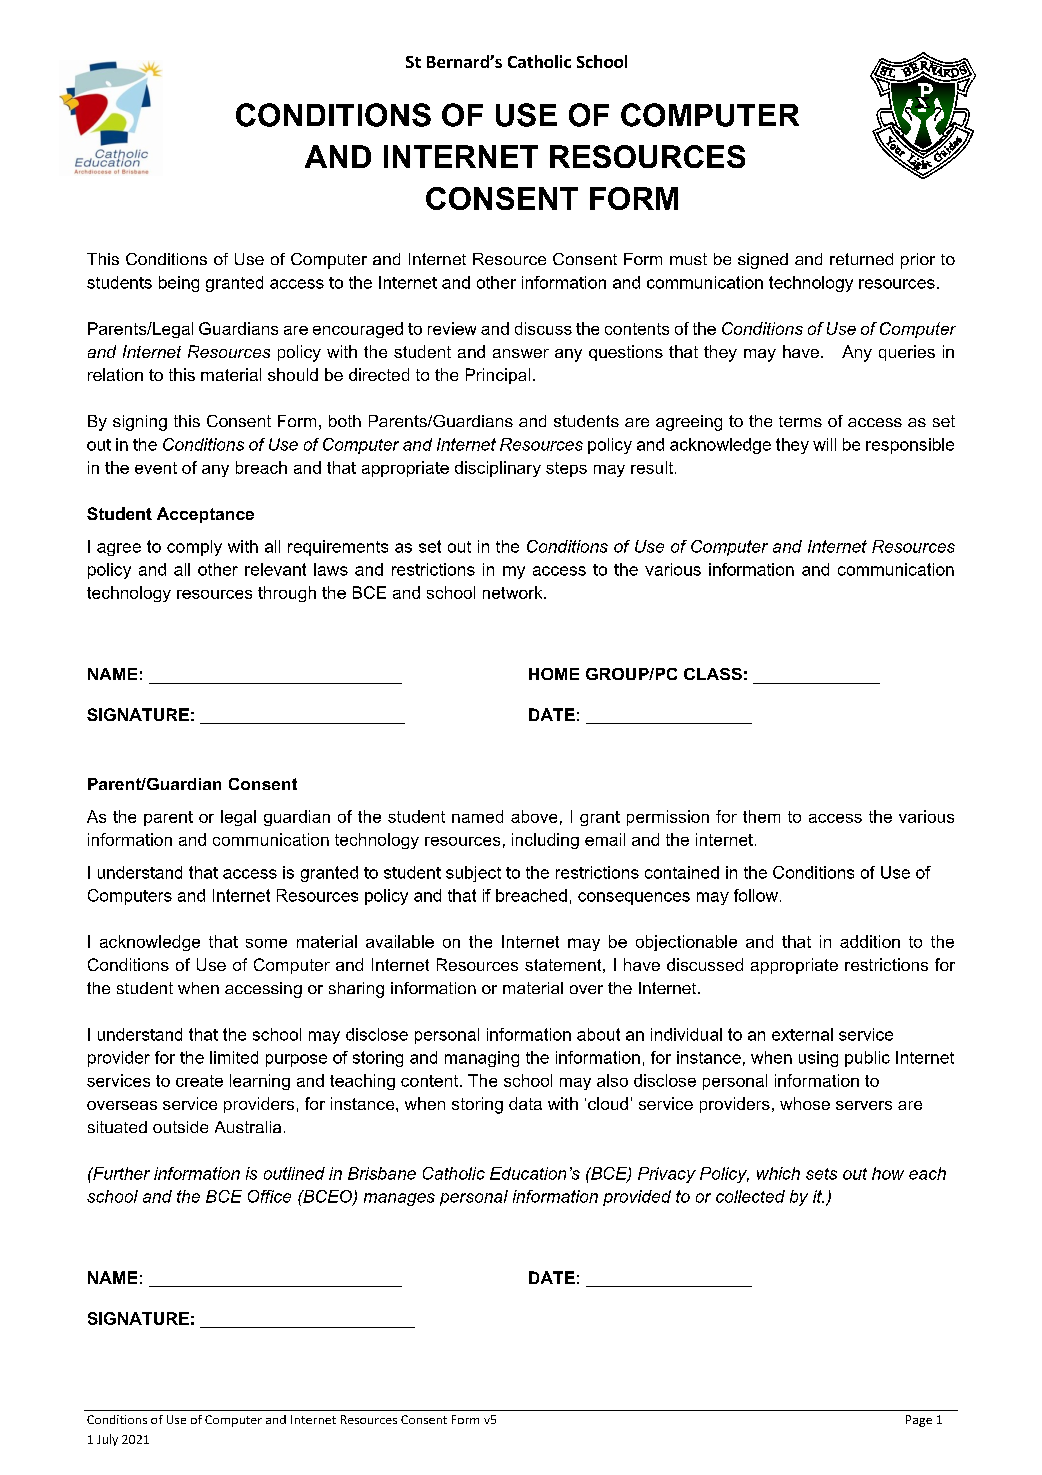 The height and width of the page is (1475, 1042). I want to click on outside, so click(180, 1127).
